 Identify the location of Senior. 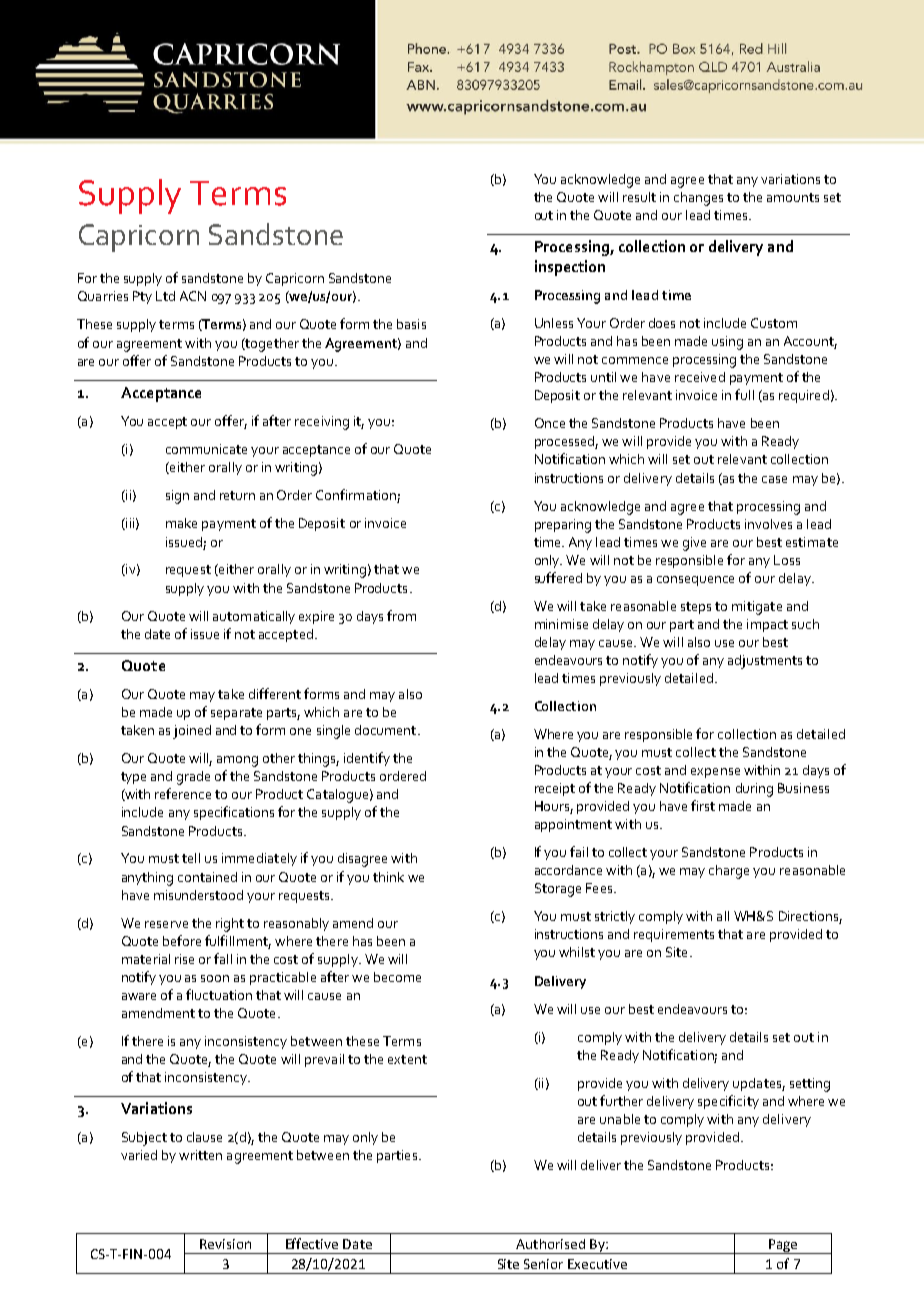
(543, 1264).
